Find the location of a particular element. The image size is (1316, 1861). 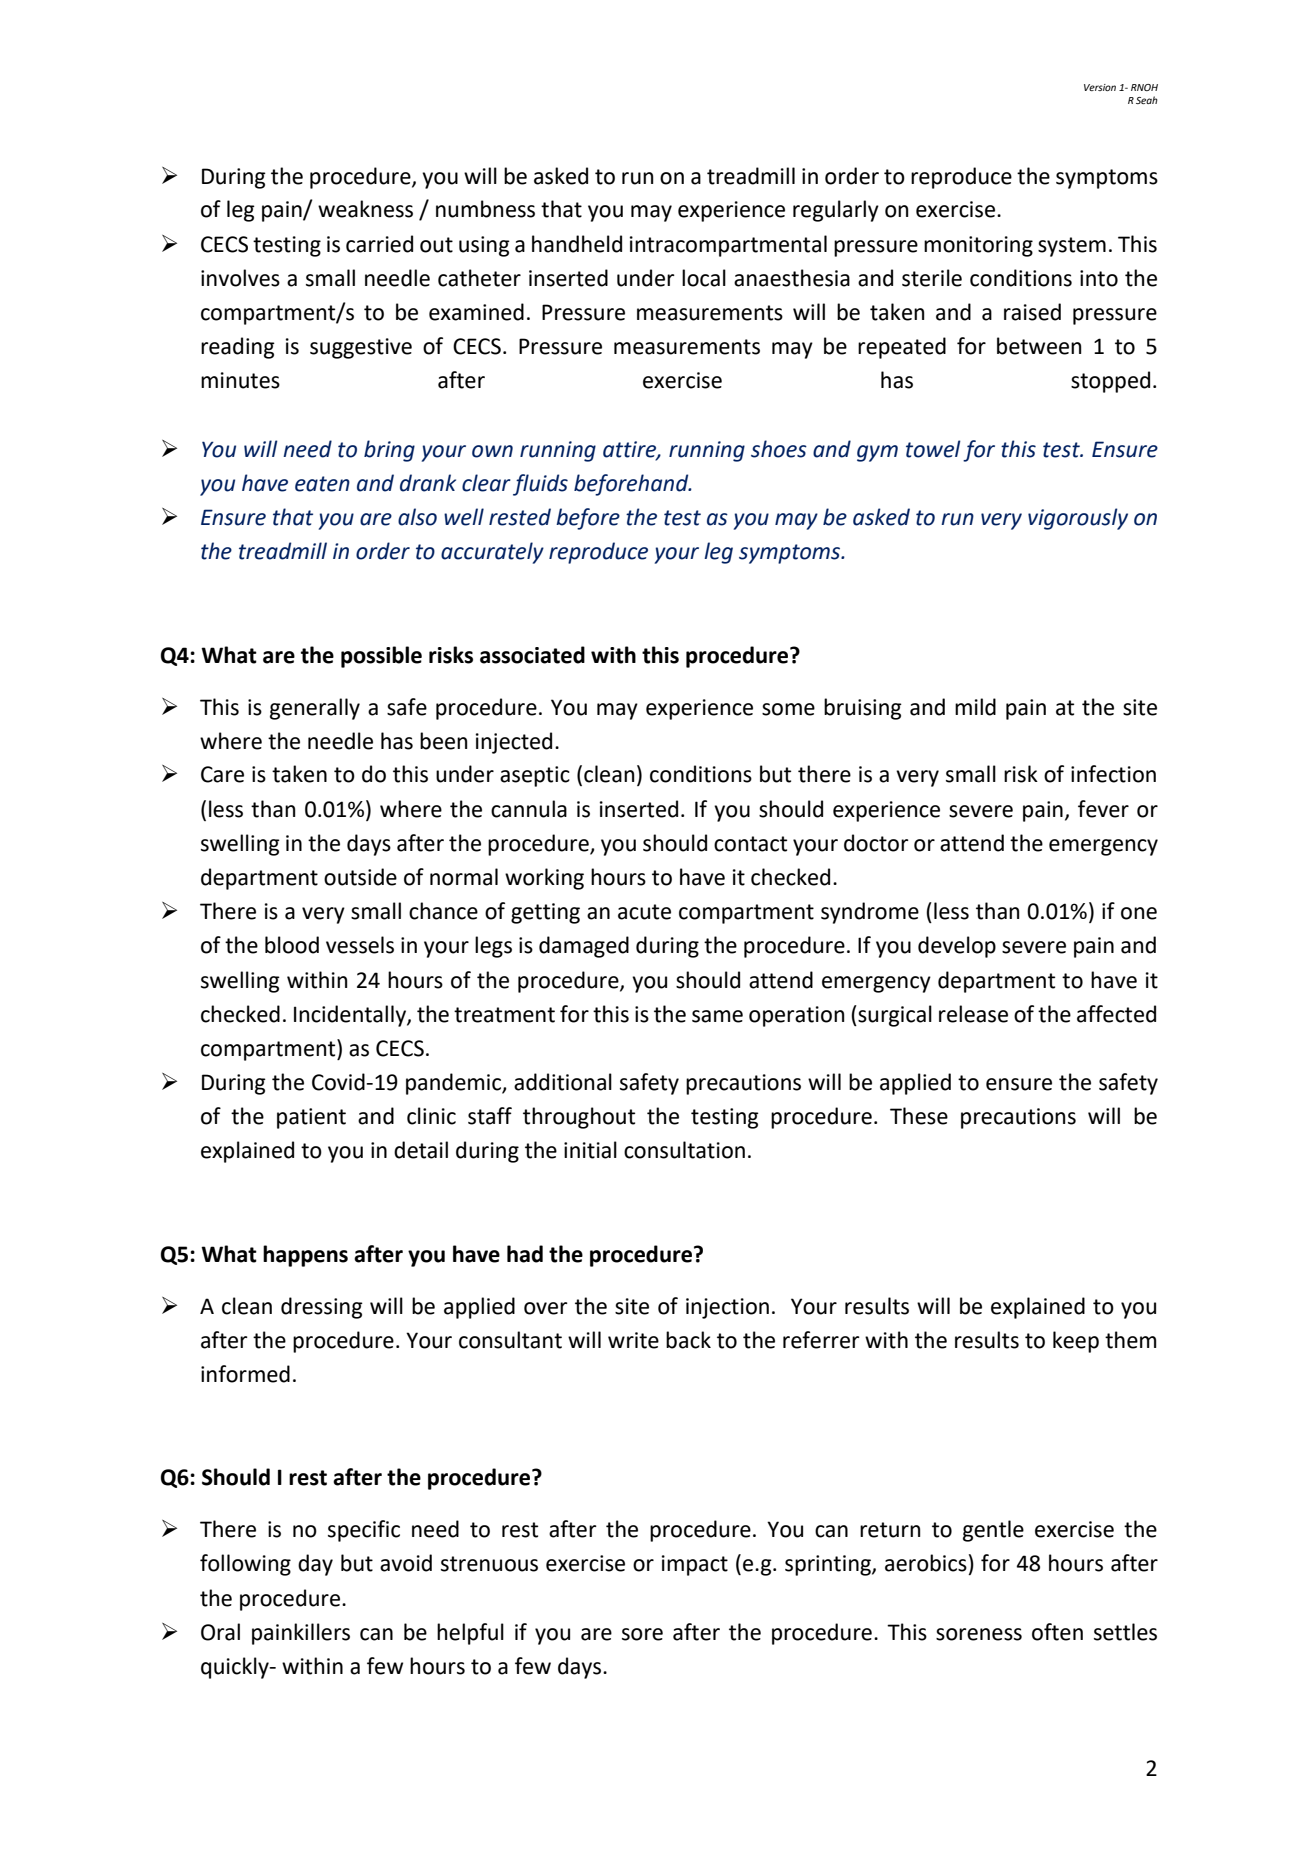

handheld is located at coordinates (577, 244).
